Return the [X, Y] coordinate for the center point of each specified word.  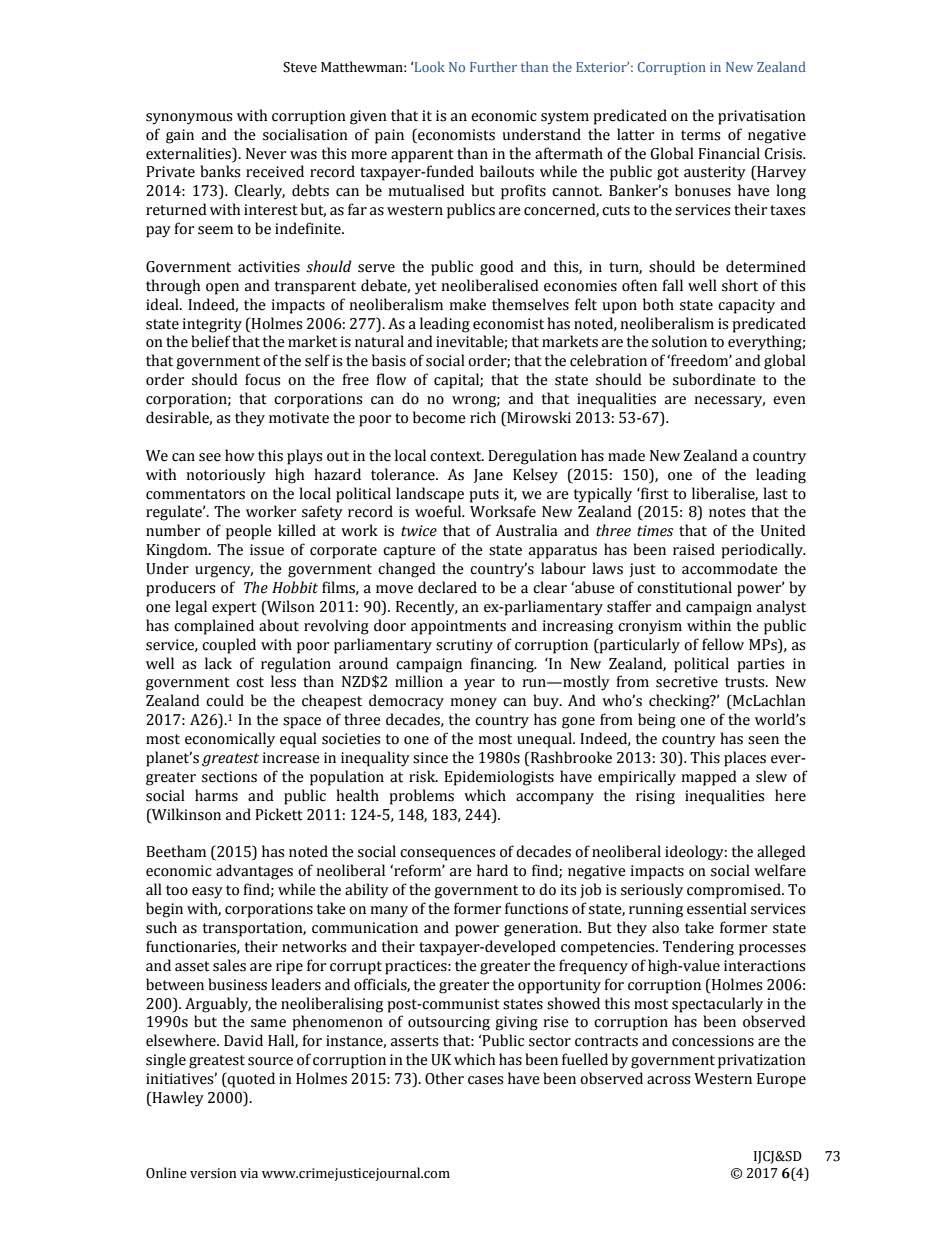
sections [229, 777]
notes [727, 512]
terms [700, 135]
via [249, 1173]
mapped [709, 778]
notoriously [226, 476]
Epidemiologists [499, 778]
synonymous [189, 119]
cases [485, 1080]
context [457, 456]
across [668, 1080]
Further [493, 66]
